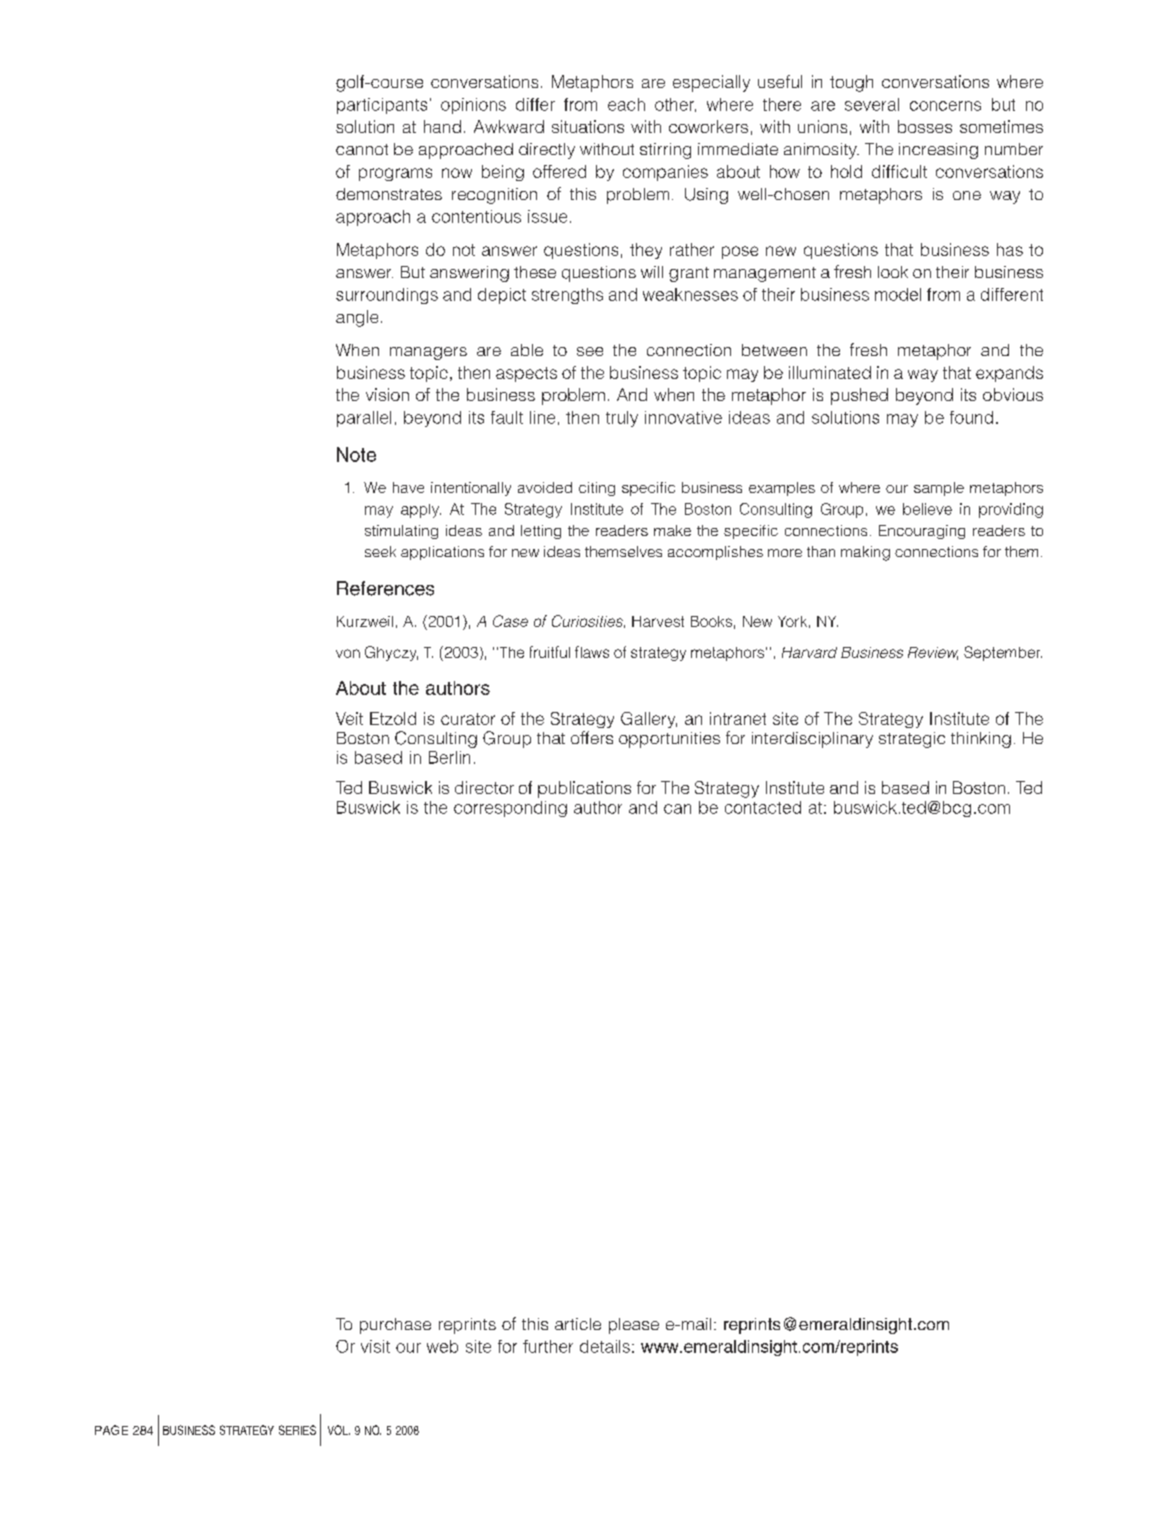 This screenshot has height=1520, width=1166. I want to click on situations, so click(588, 126).
